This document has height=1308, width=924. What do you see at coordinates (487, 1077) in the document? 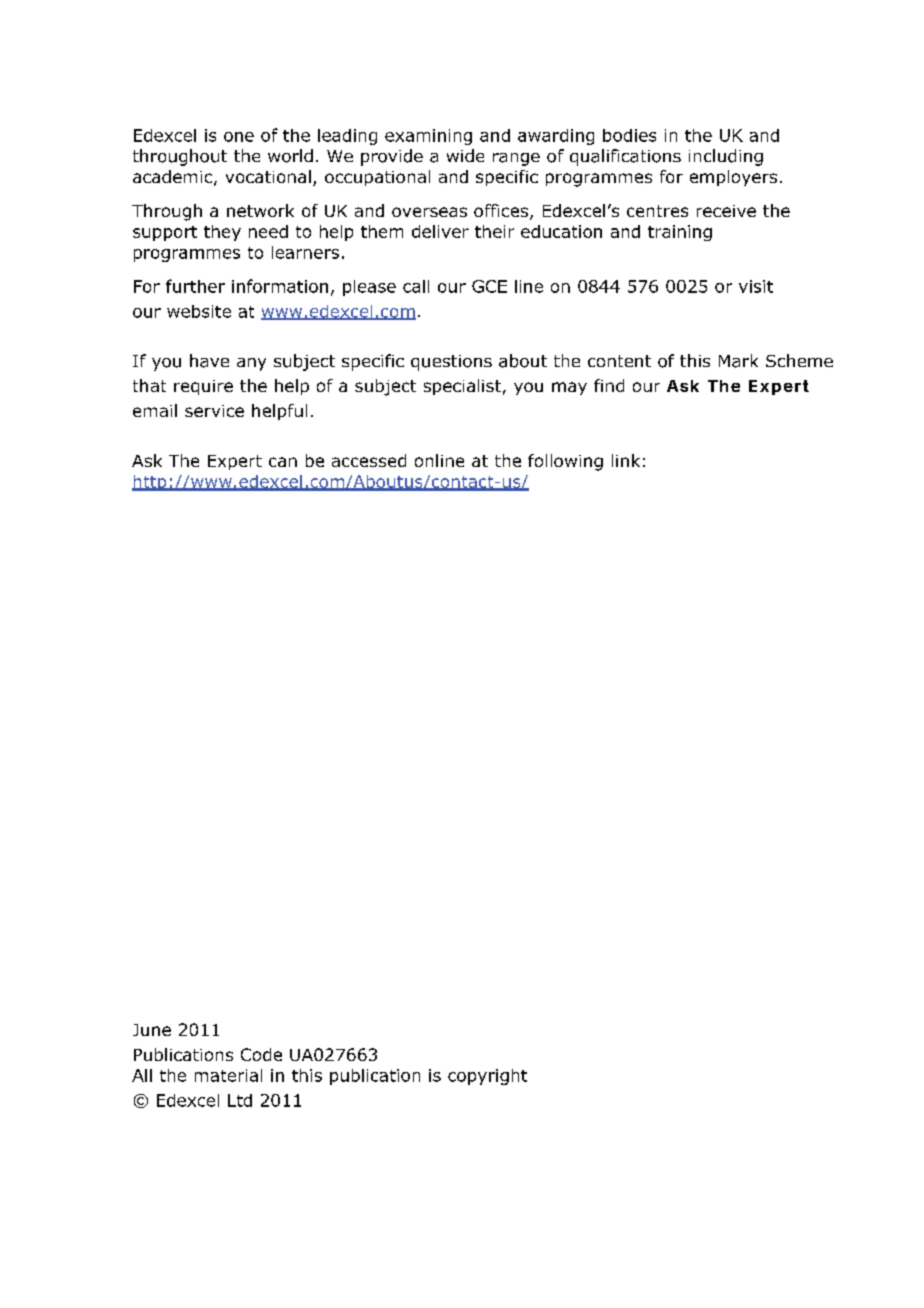
I see `copyright` at bounding box center [487, 1077].
